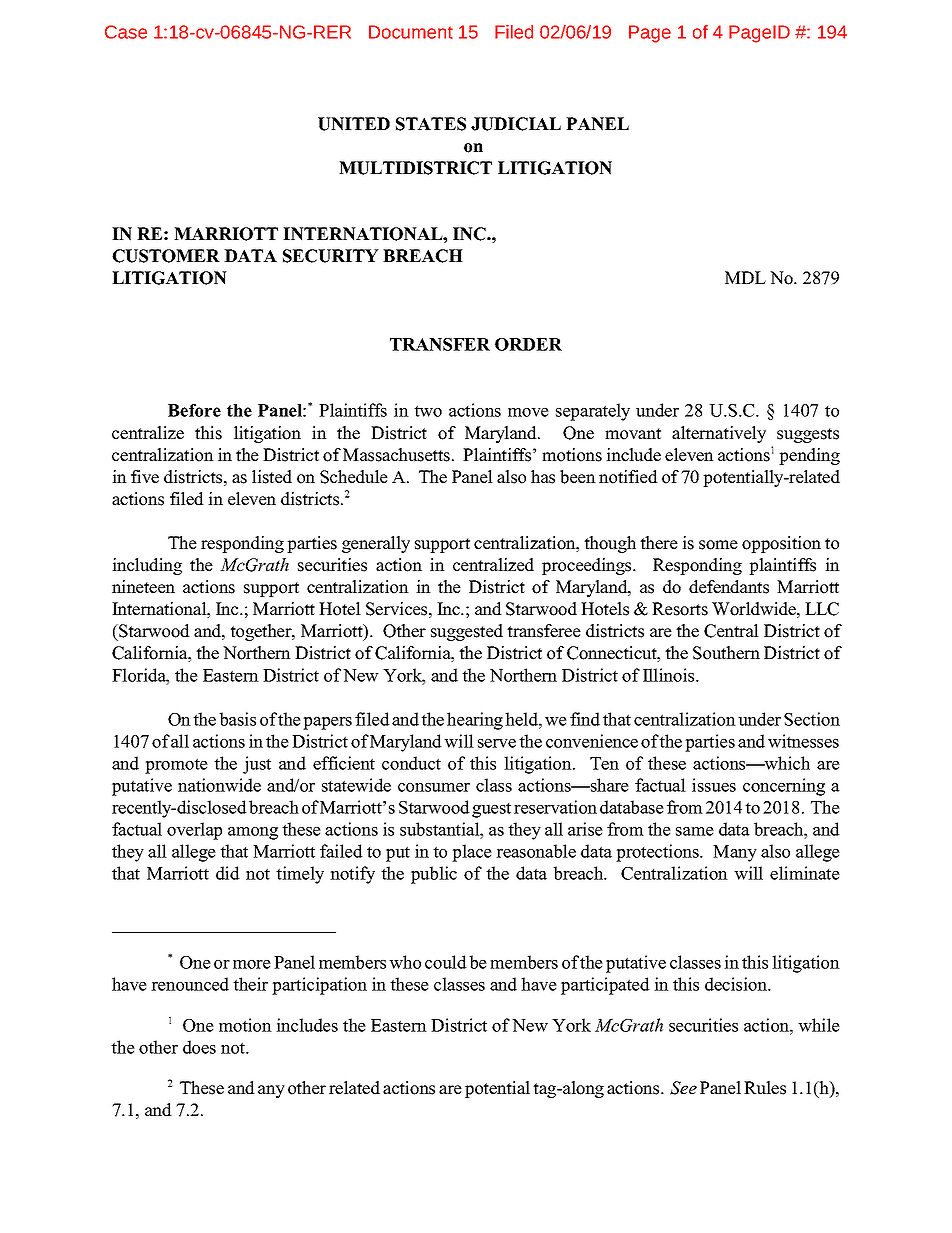 The image size is (952, 1233). I want to click on JUDICIAL, so click(516, 124).
